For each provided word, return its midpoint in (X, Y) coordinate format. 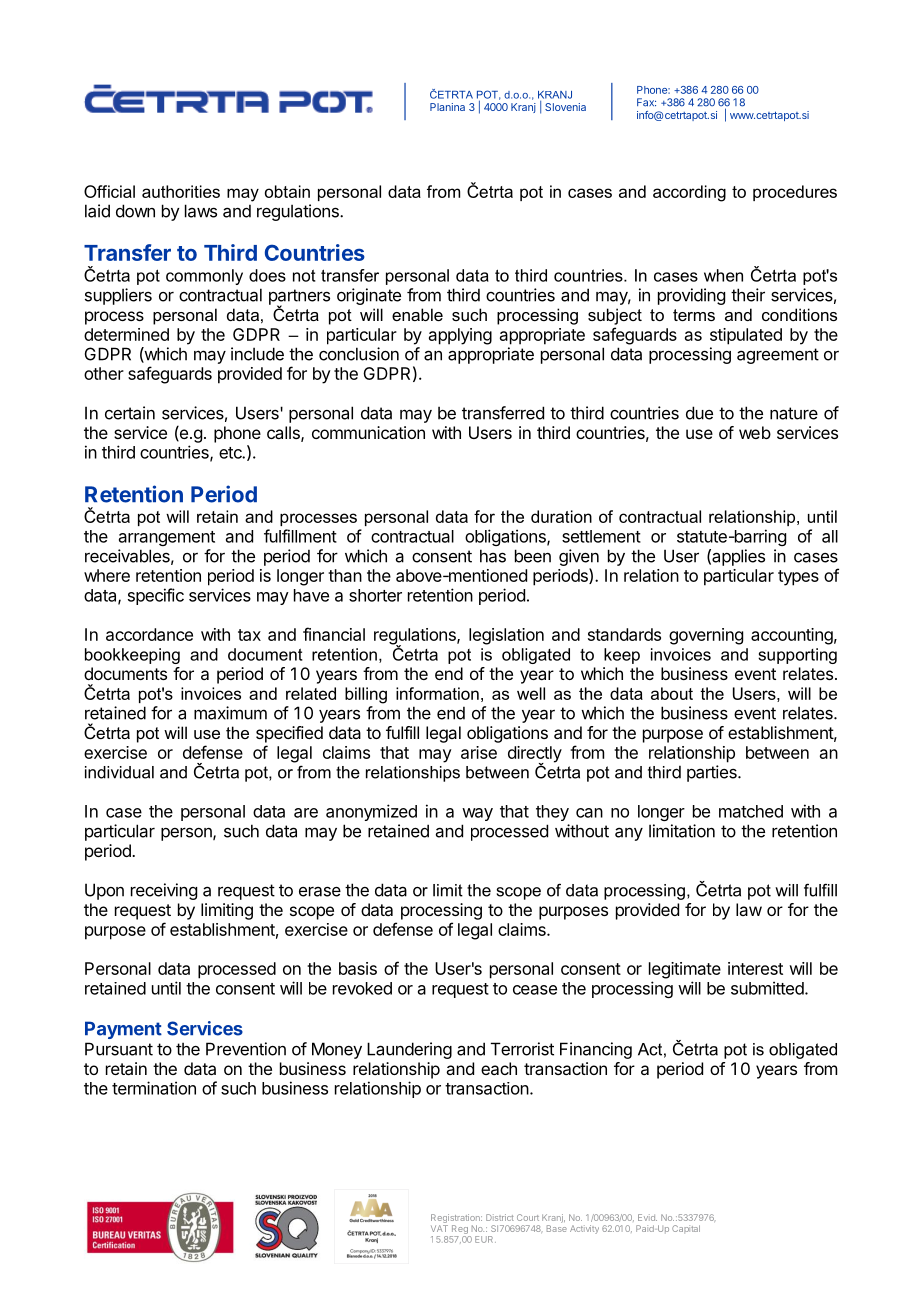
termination (154, 1088)
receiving (164, 891)
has (493, 556)
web (755, 432)
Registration (456, 1220)
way (477, 814)
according (689, 193)
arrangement (167, 538)
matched (751, 811)
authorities (181, 191)
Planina (447, 107)
